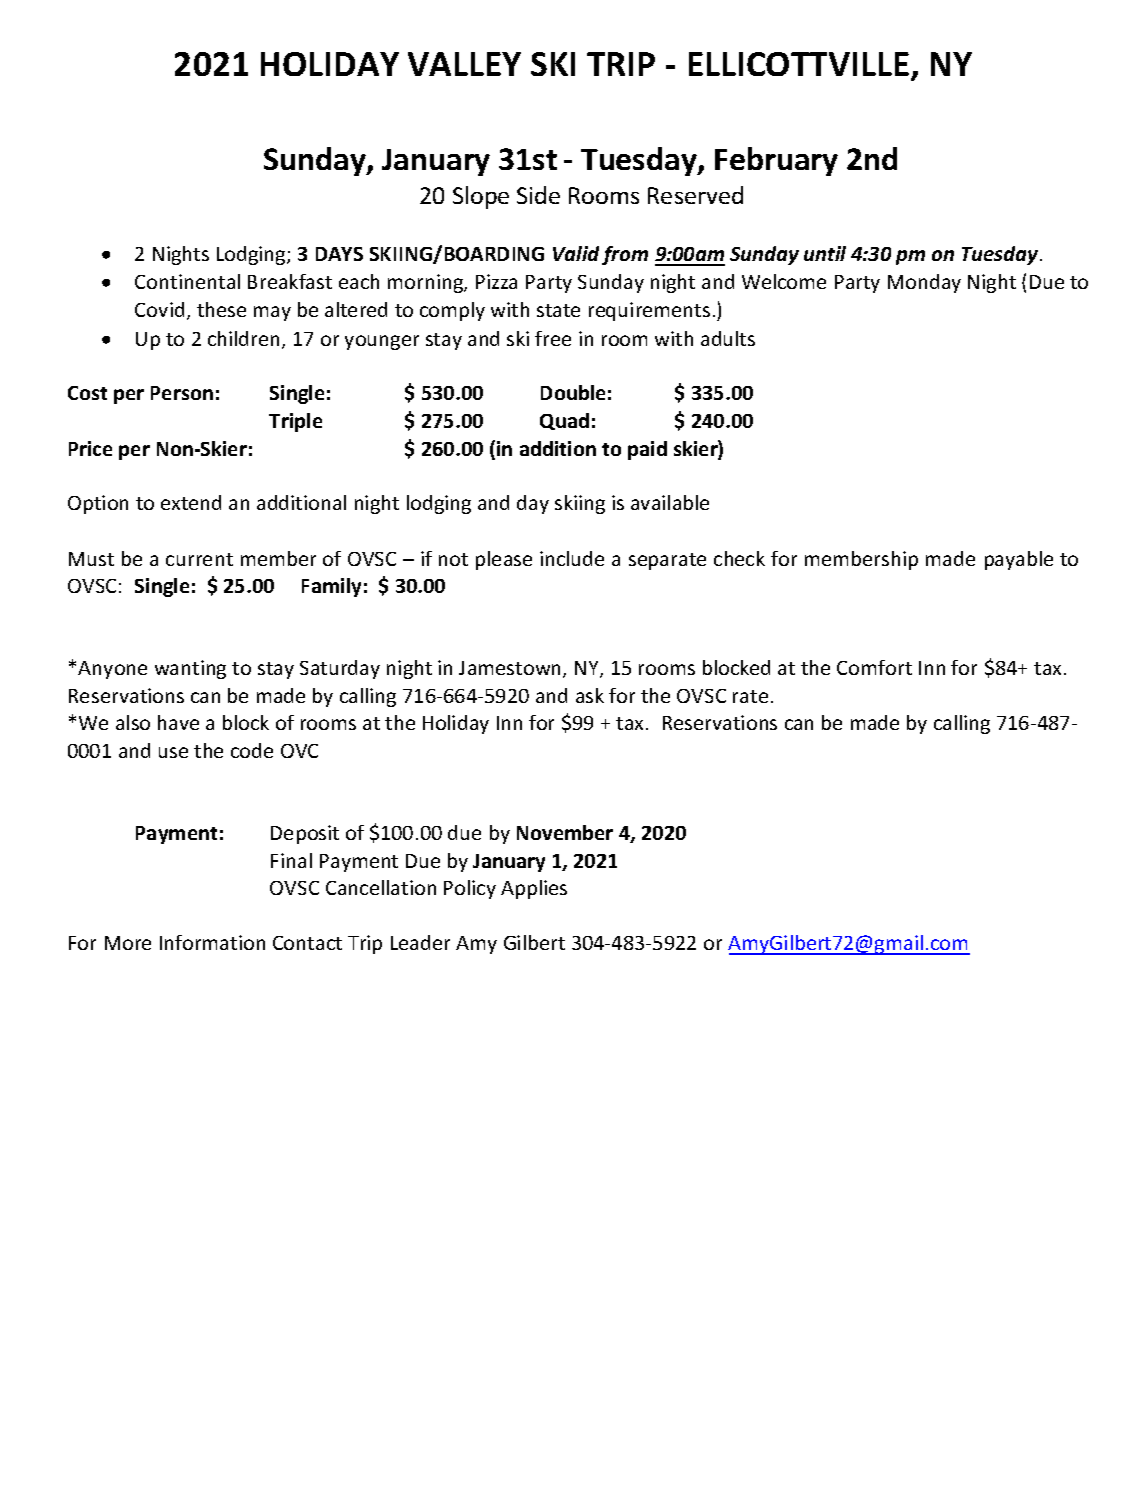 The image size is (1147, 1485). What do you see at coordinates (191, 502) in the page?
I see `extend` at bounding box center [191, 502].
